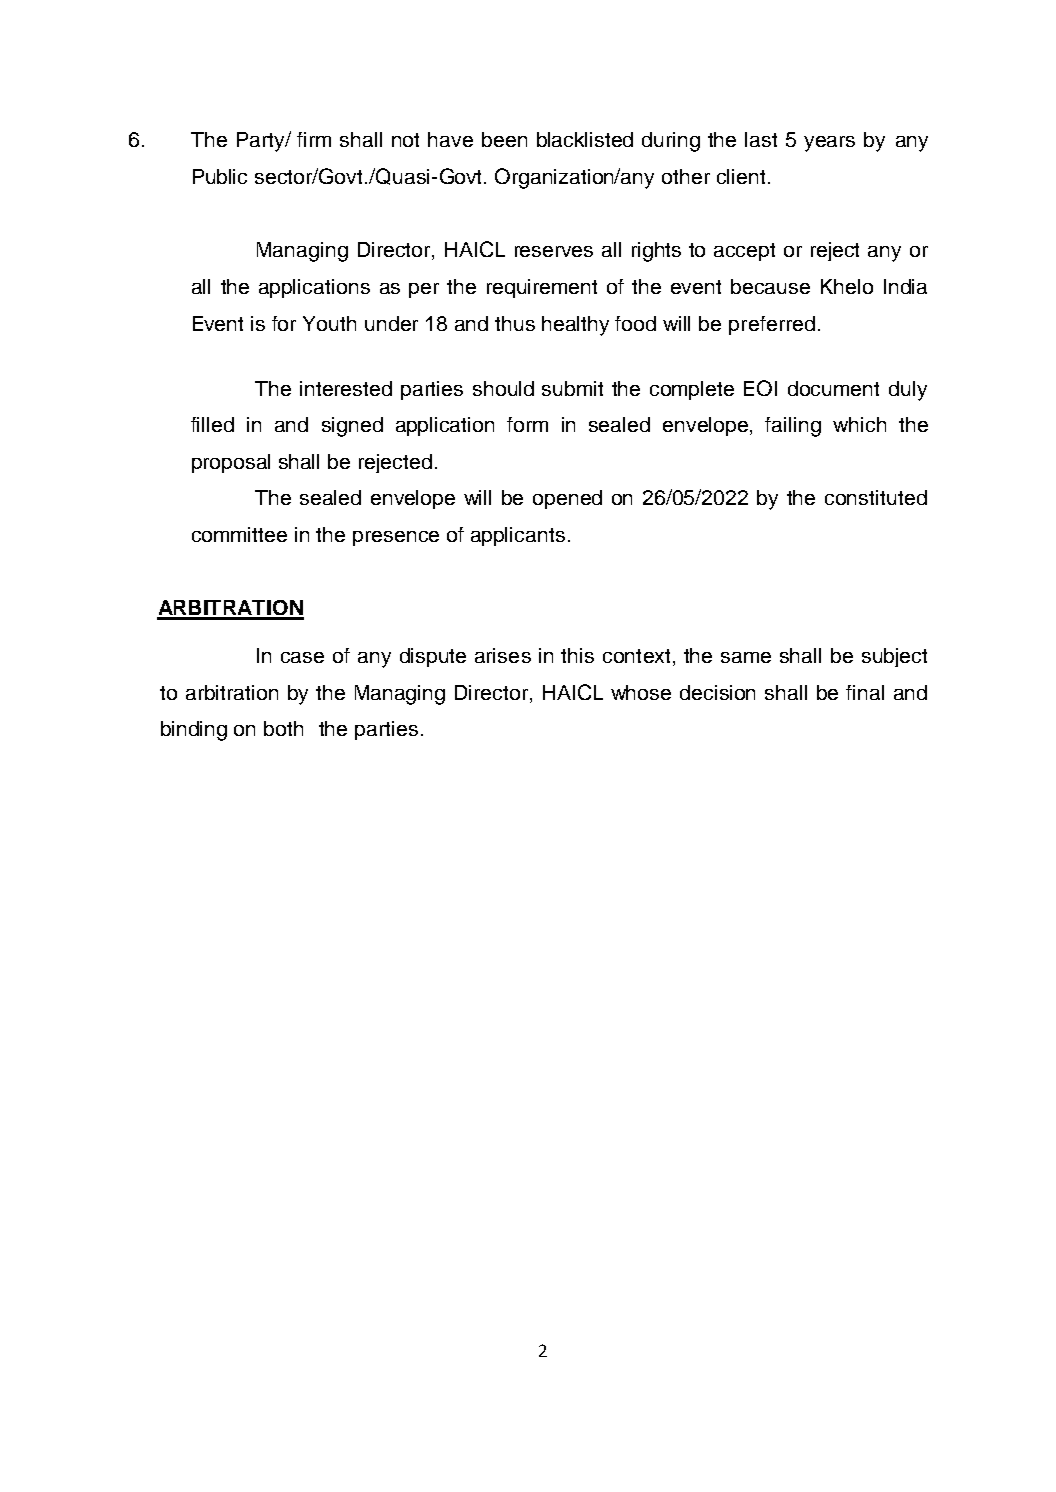  I want to click on Youth, so click(329, 323).
